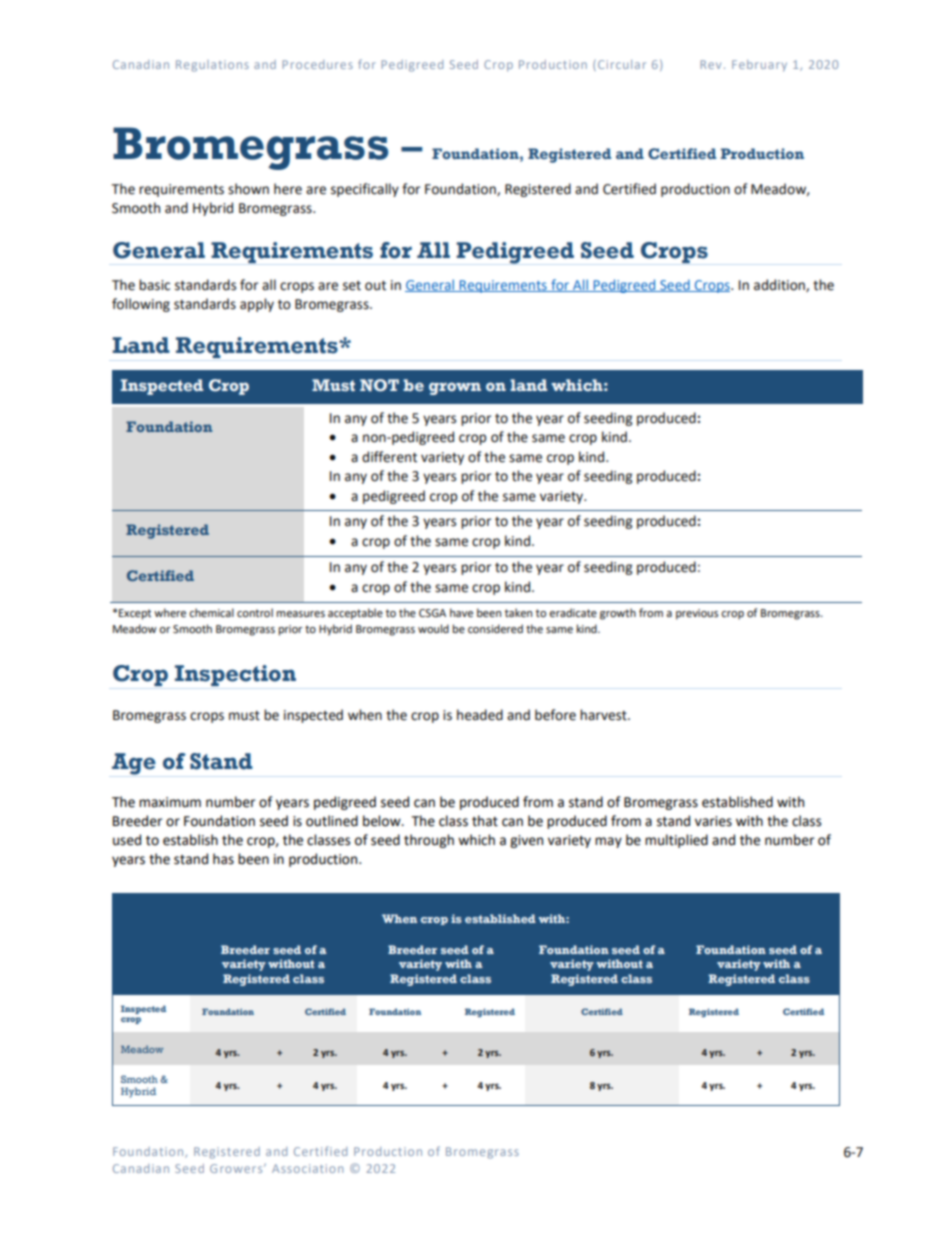 The width and height of the screenshot is (952, 1233). What do you see at coordinates (713, 821) in the screenshot?
I see `varies` at bounding box center [713, 821].
